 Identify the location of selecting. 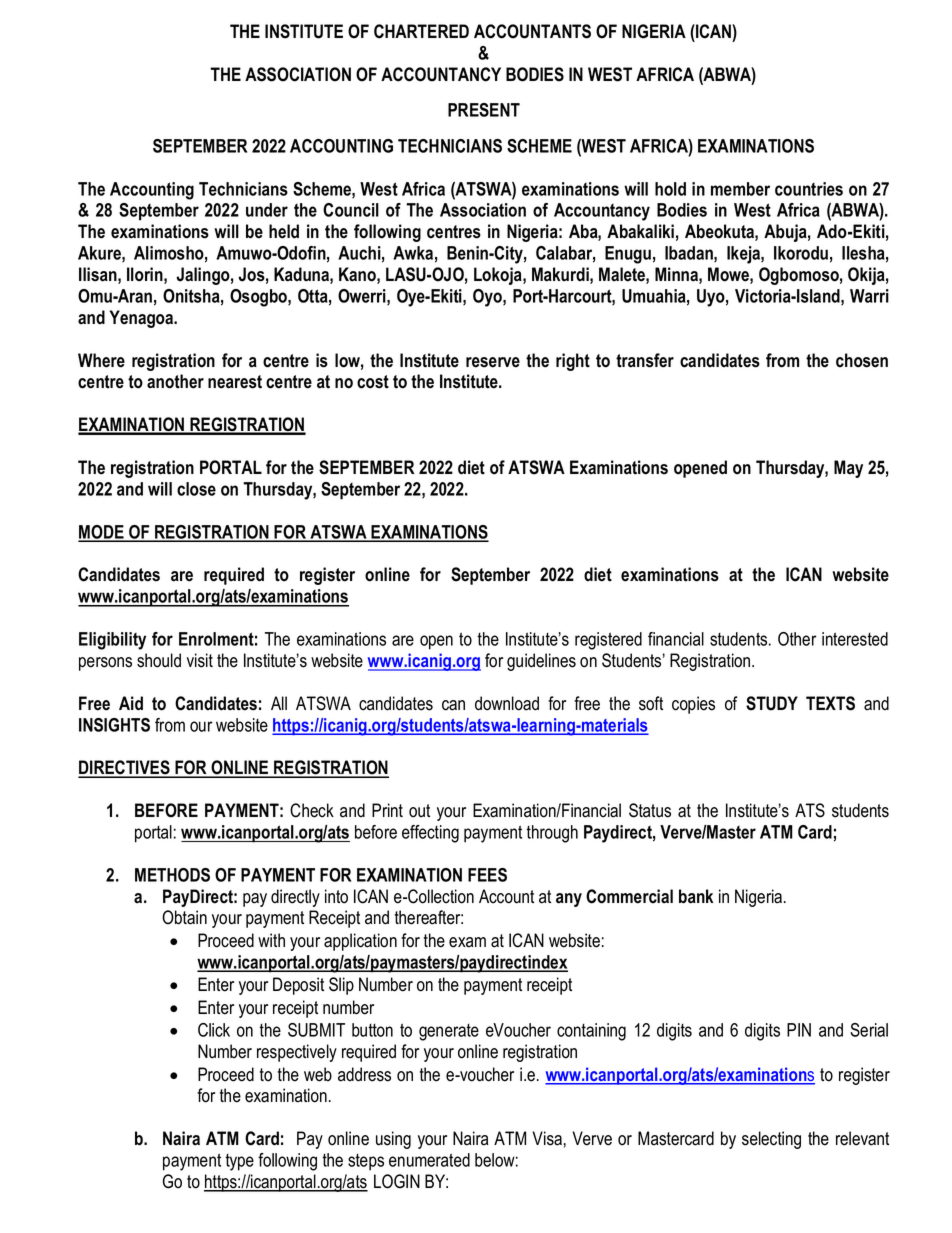
(771, 1140).
